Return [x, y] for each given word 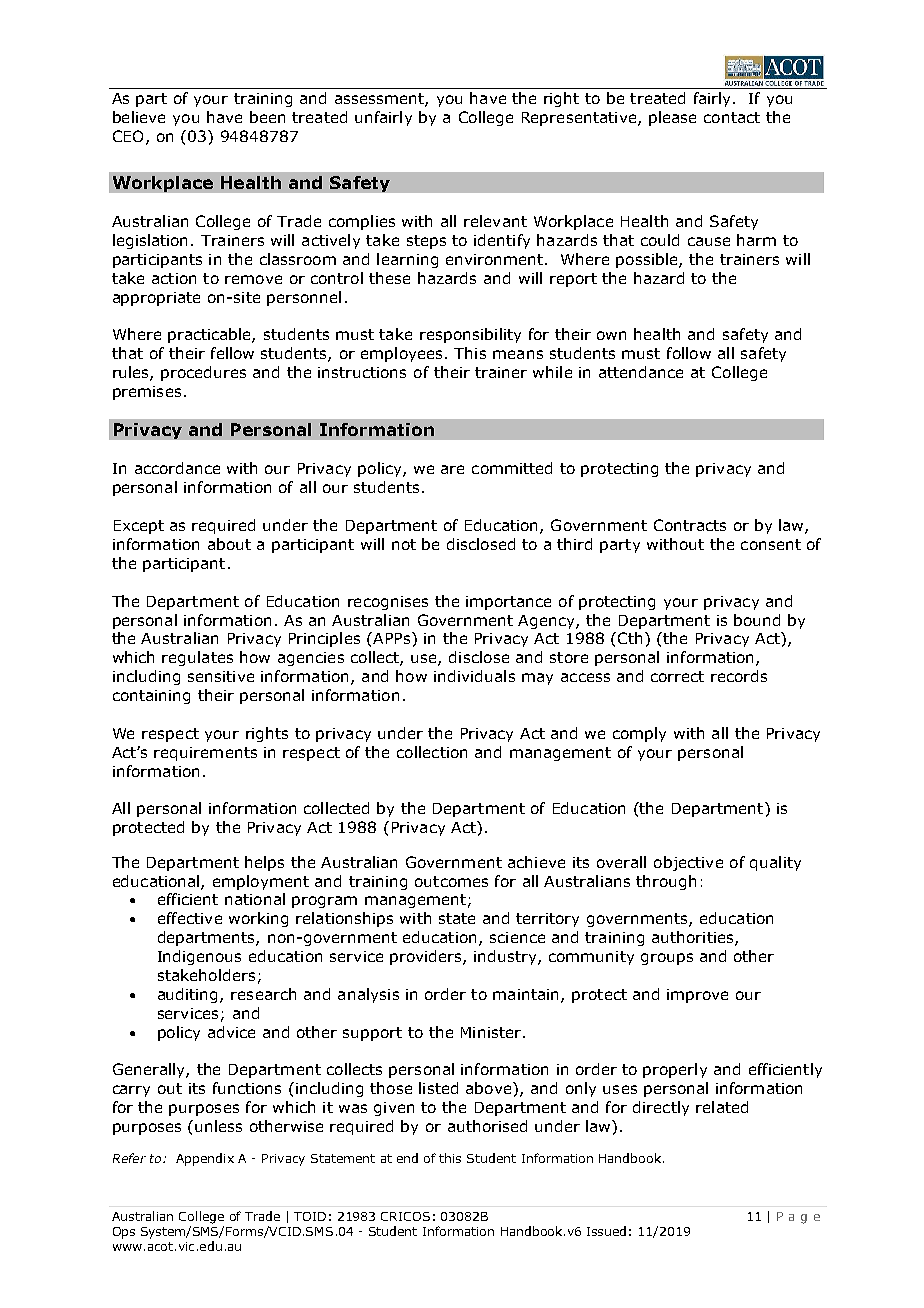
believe [139, 117]
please [672, 118]
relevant [495, 221]
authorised [487, 1126]
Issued [606, 1231]
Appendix [205, 1159]
